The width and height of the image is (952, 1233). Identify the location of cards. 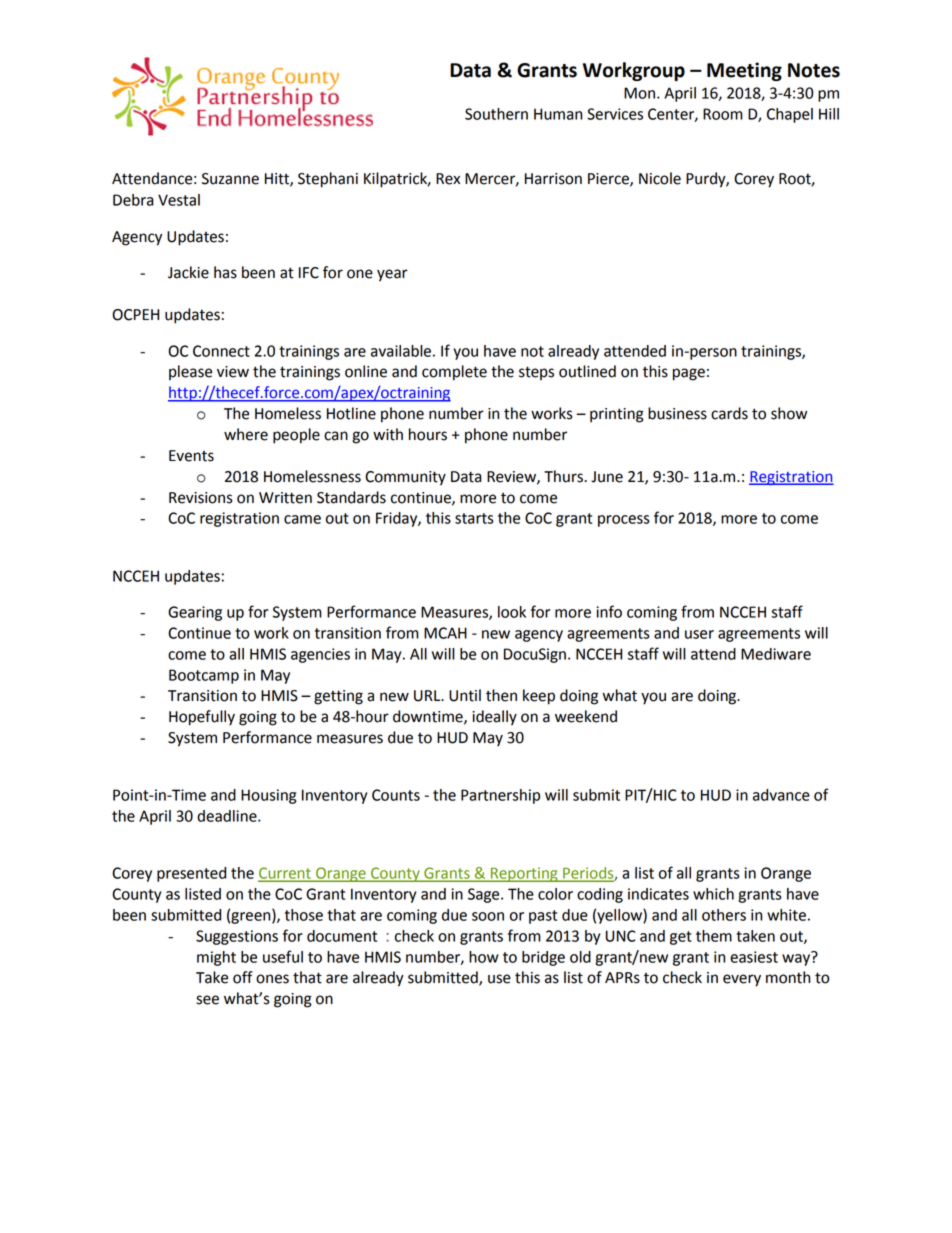
(729, 413).
